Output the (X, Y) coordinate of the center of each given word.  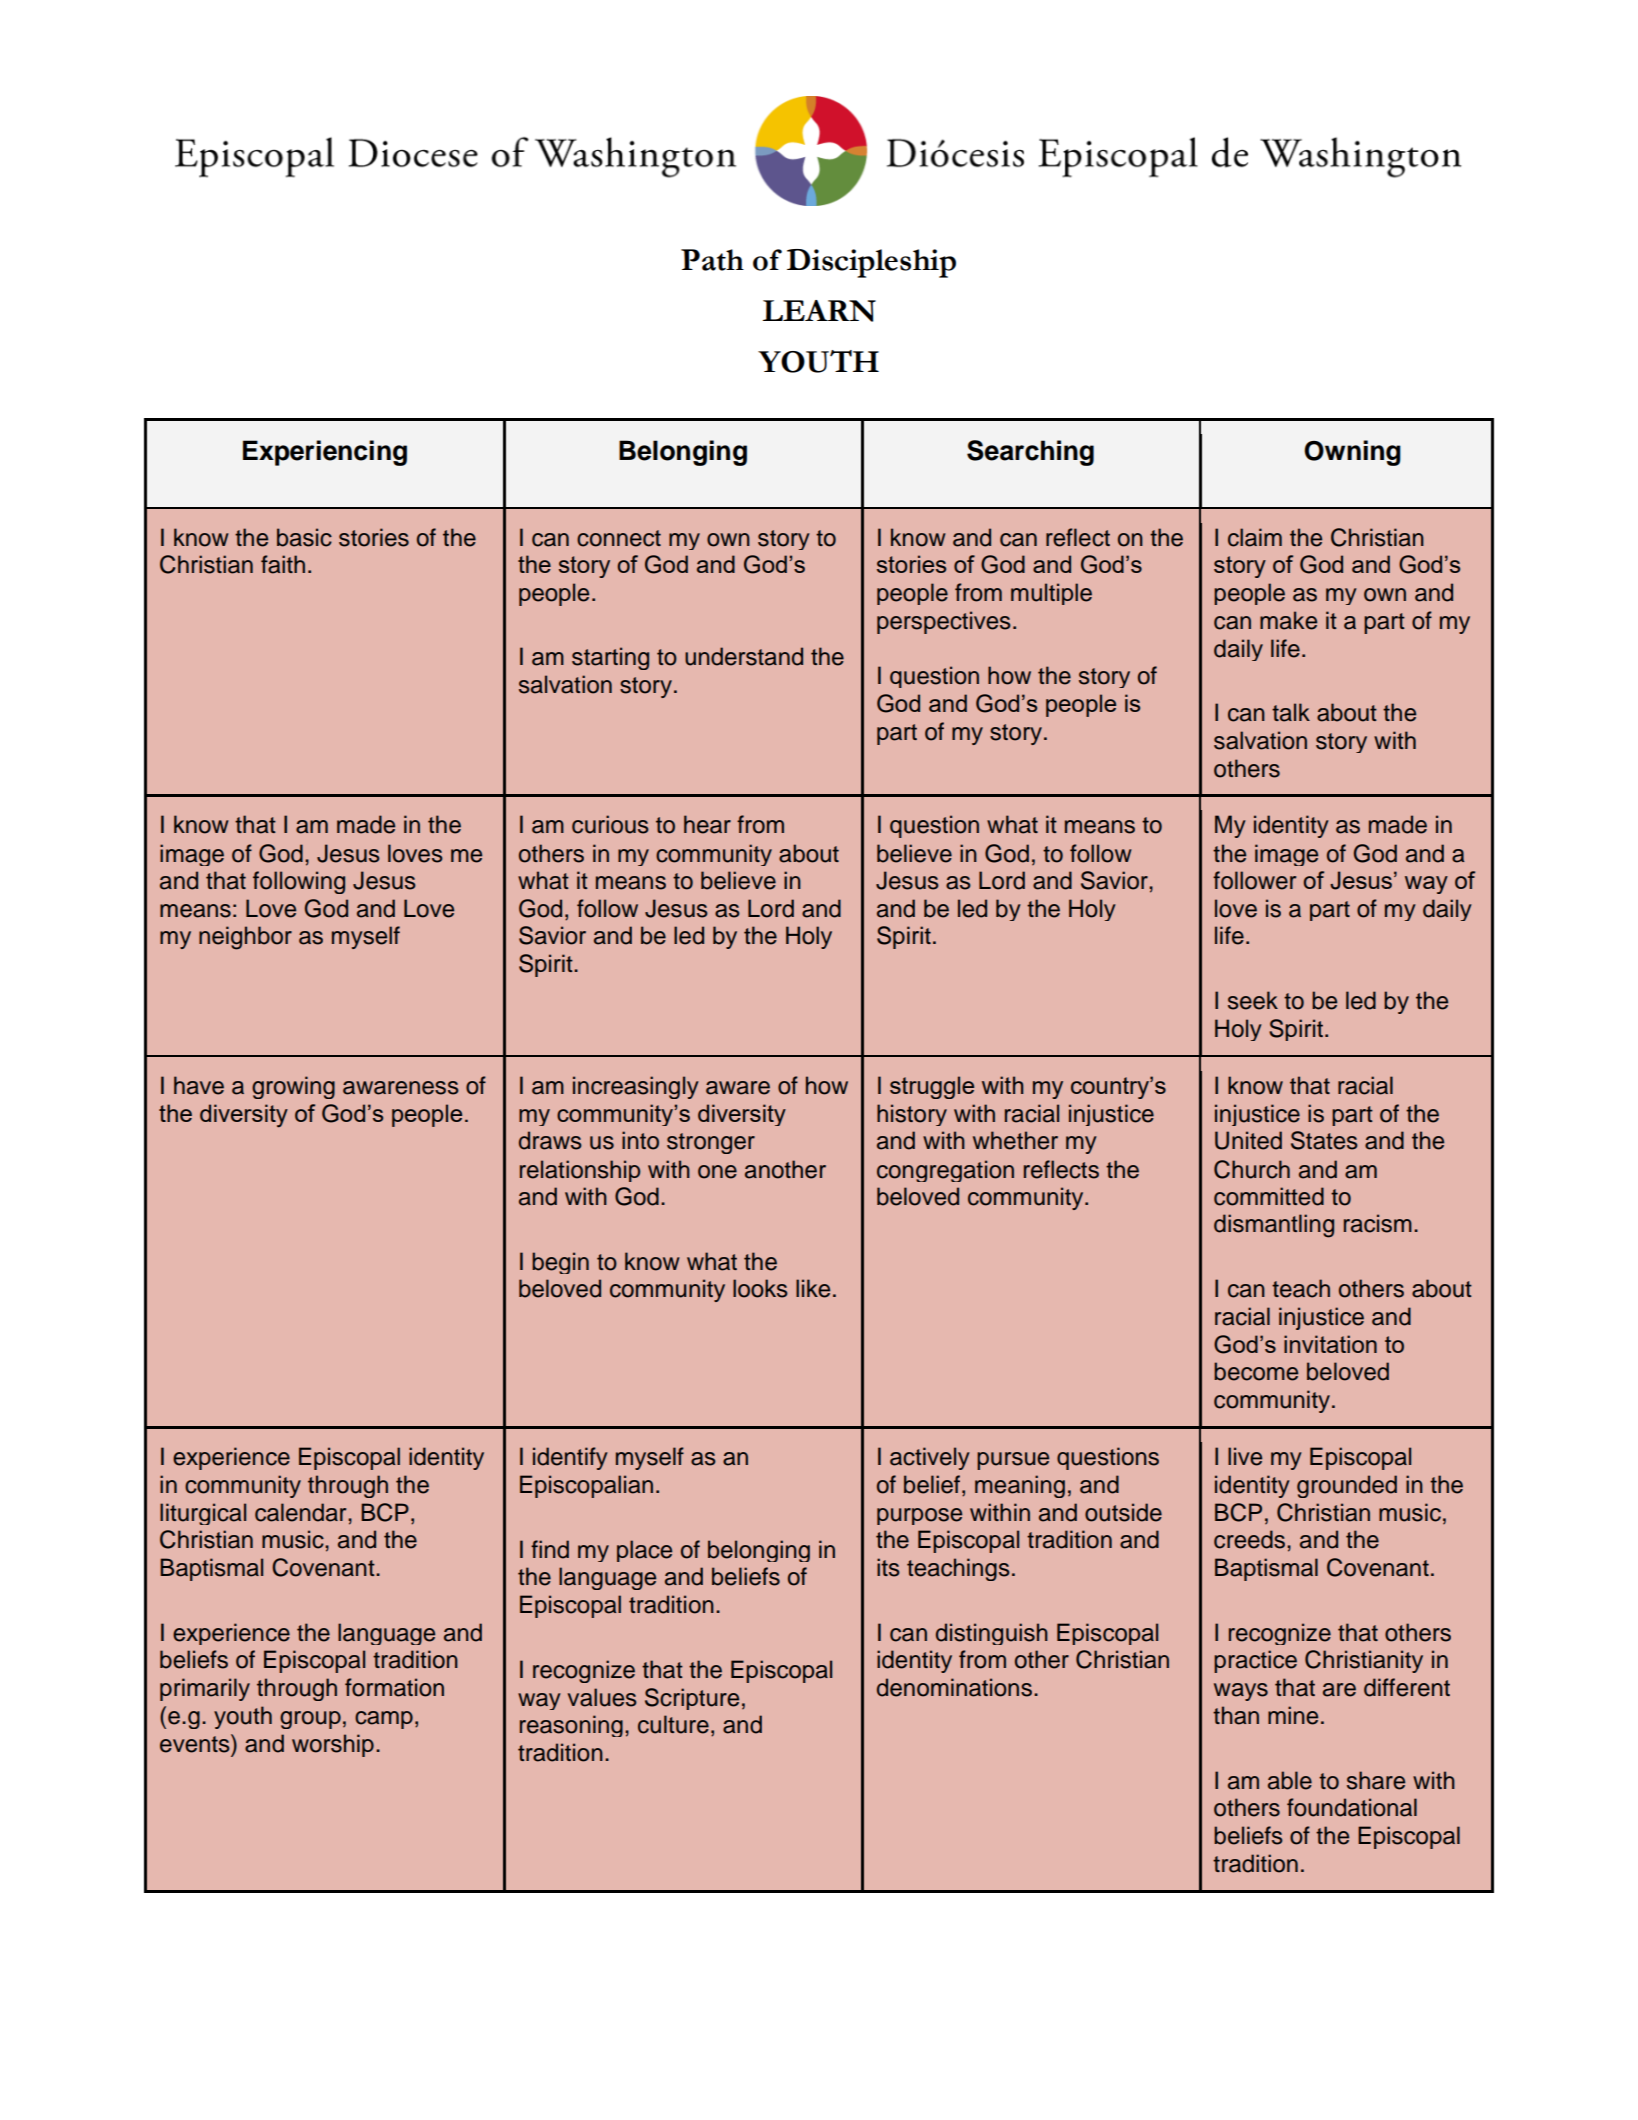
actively (930, 1458)
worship (333, 1745)
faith (283, 564)
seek (1253, 1000)
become (1256, 1371)
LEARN (819, 311)
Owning (1352, 453)
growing (293, 1087)
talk (1291, 712)
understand (744, 656)
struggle (932, 1087)
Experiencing (325, 453)
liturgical (203, 1514)
